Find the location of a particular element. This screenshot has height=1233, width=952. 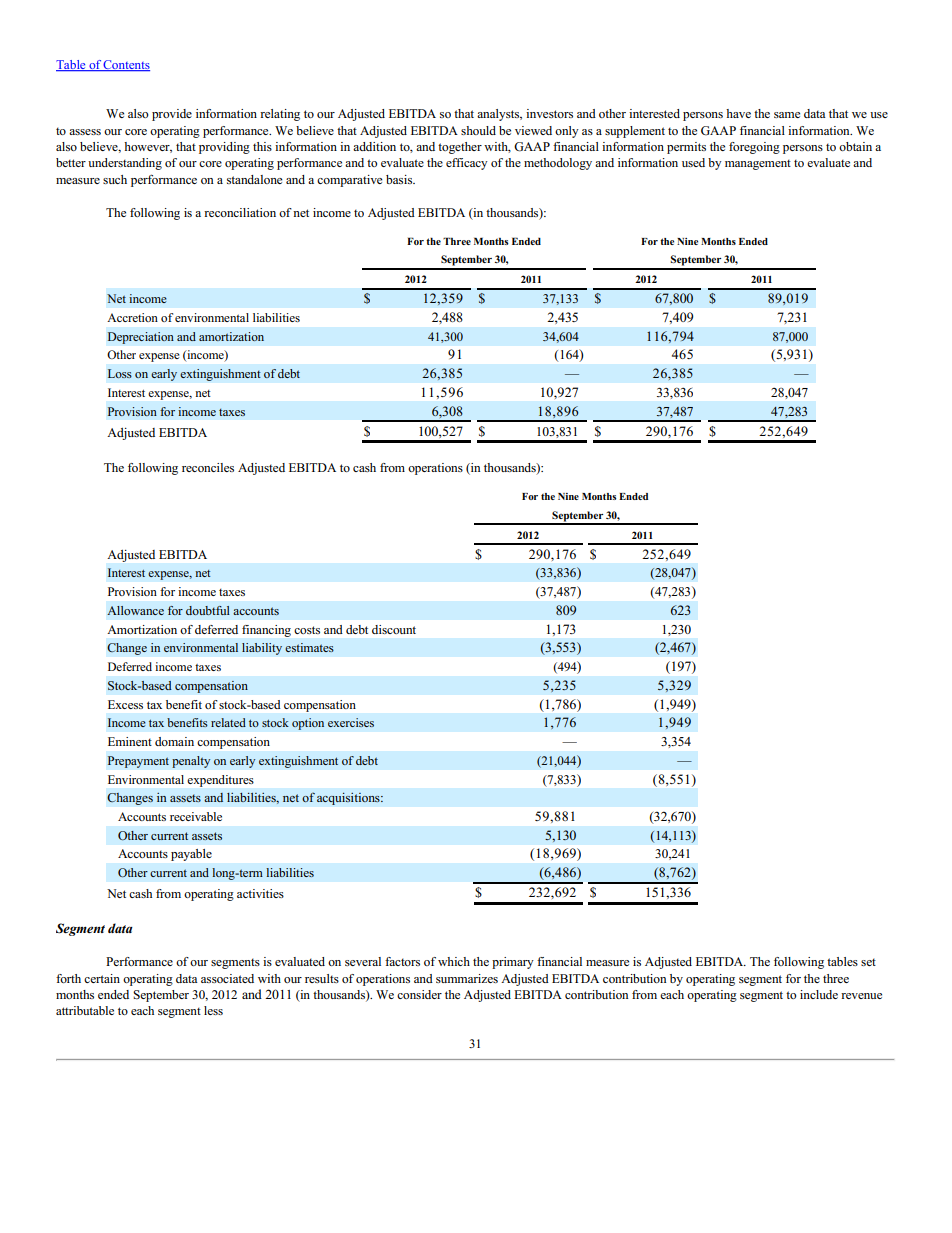

provide is located at coordinates (172, 115).
